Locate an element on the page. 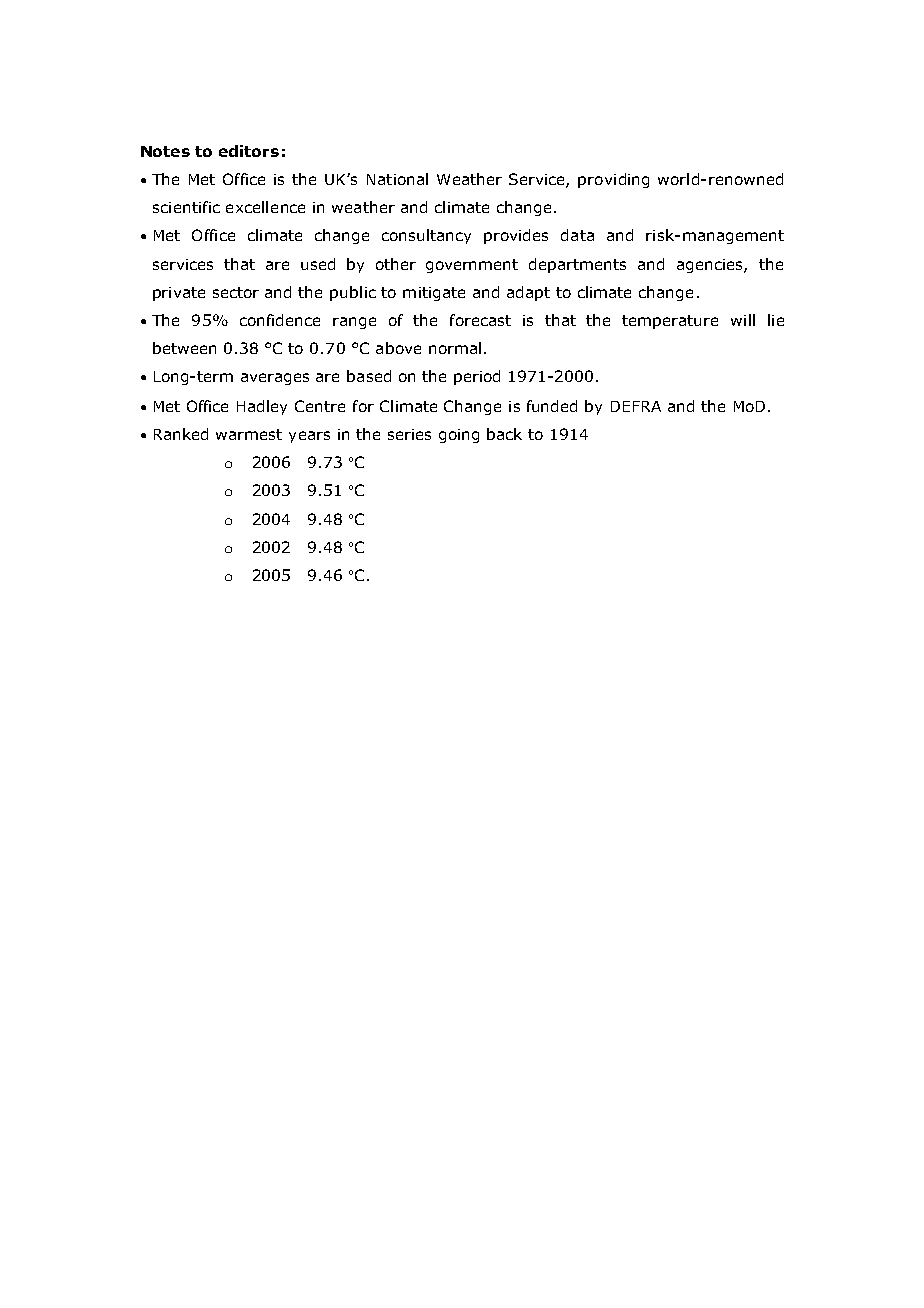  warmest is located at coordinates (249, 434).
